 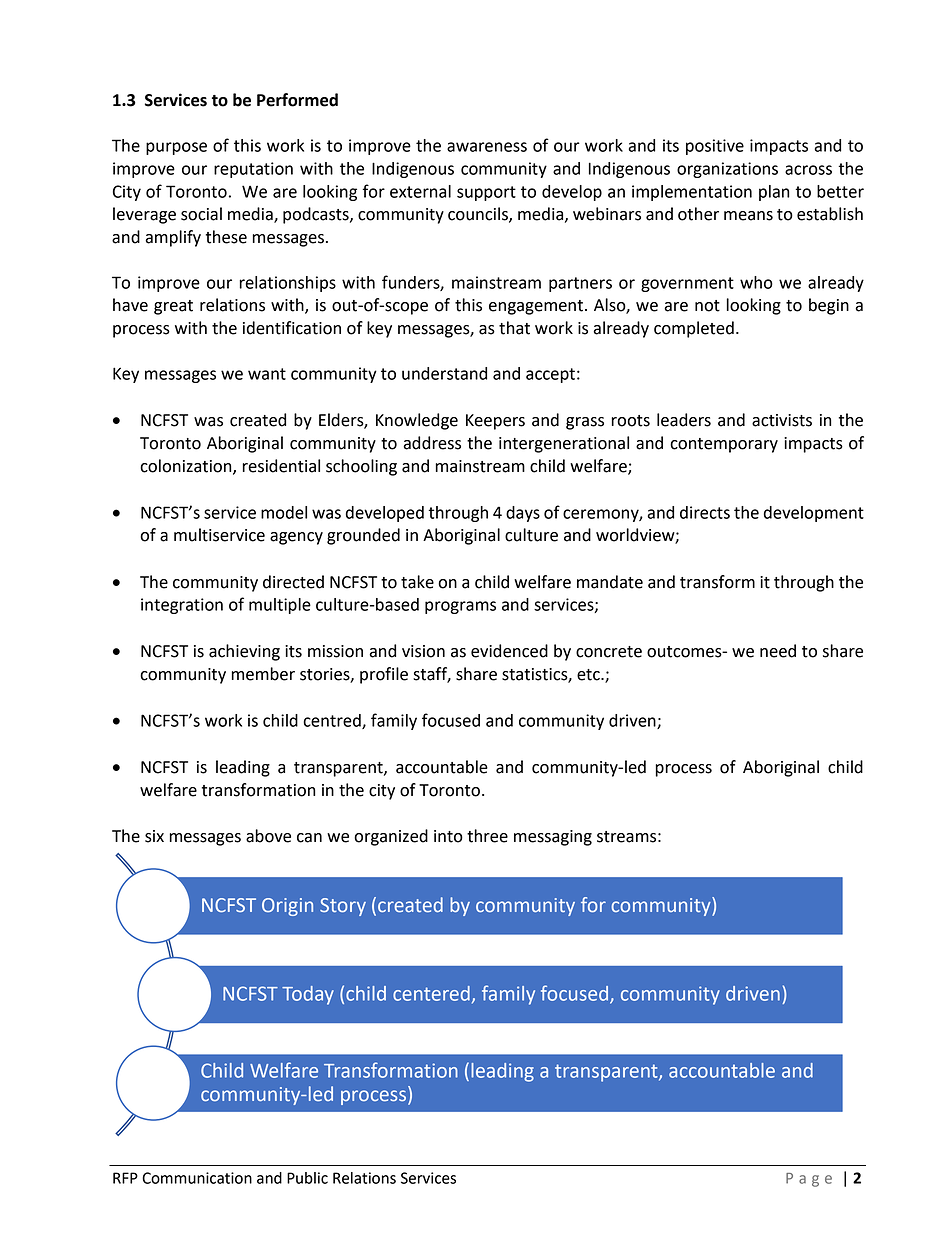 I want to click on above, so click(x=268, y=836).
